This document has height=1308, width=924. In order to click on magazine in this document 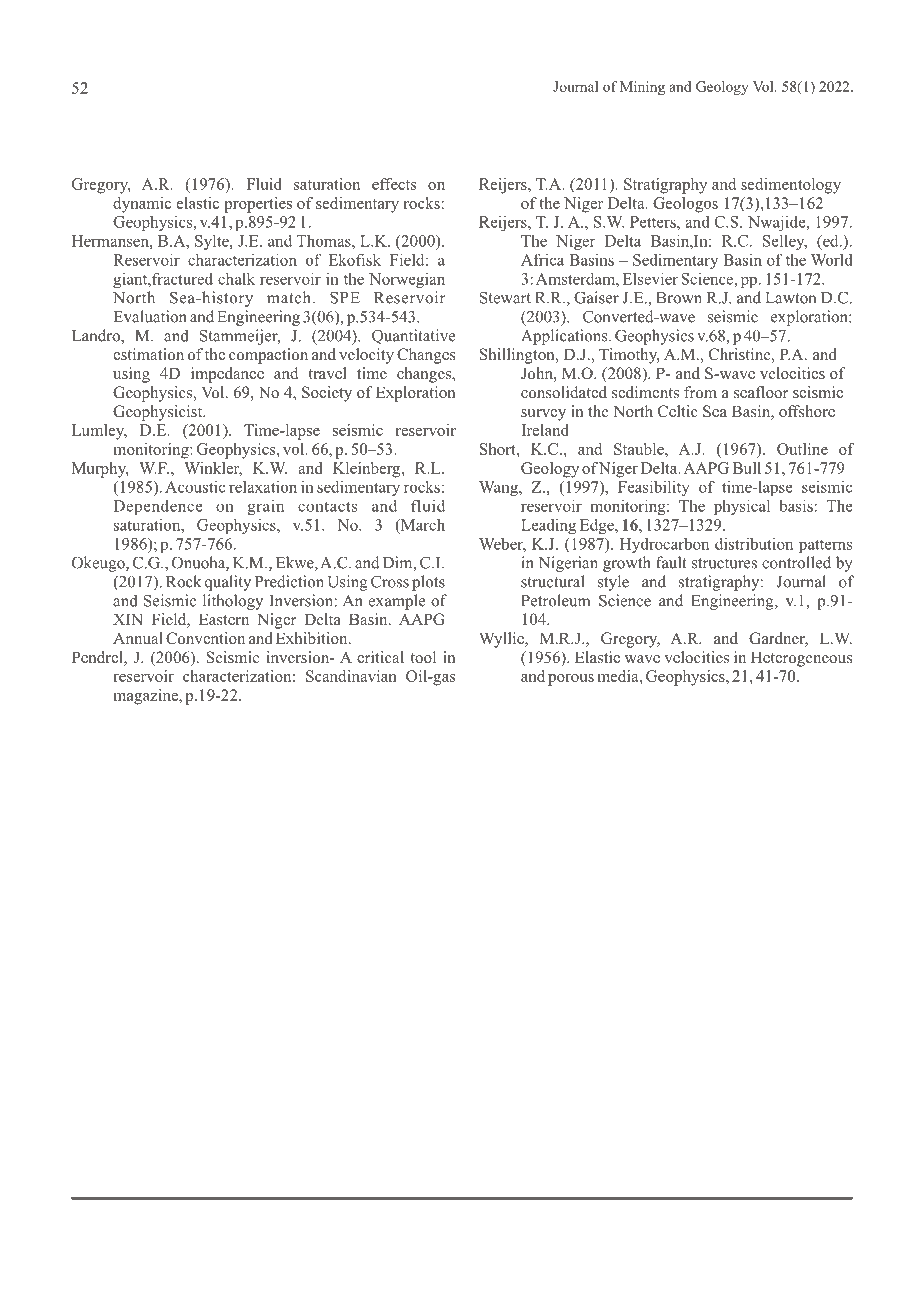, I will do `click(146, 697)`.
